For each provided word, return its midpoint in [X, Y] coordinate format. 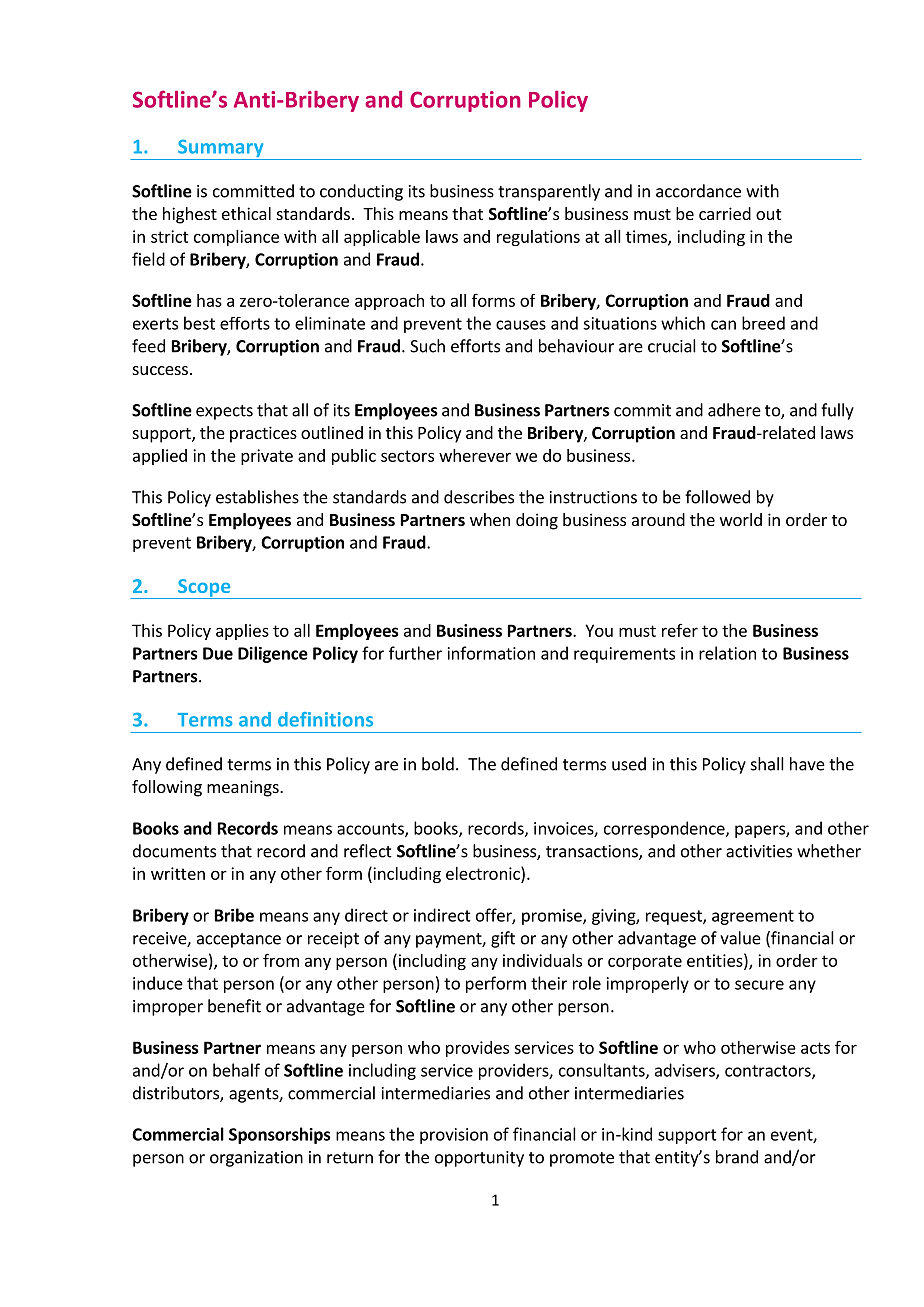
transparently [549, 192]
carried [725, 213]
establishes [257, 497]
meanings [244, 788]
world [741, 519]
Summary [221, 149]
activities [759, 851]
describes [479, 497]
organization [256, 1159]
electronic [484, 873]
